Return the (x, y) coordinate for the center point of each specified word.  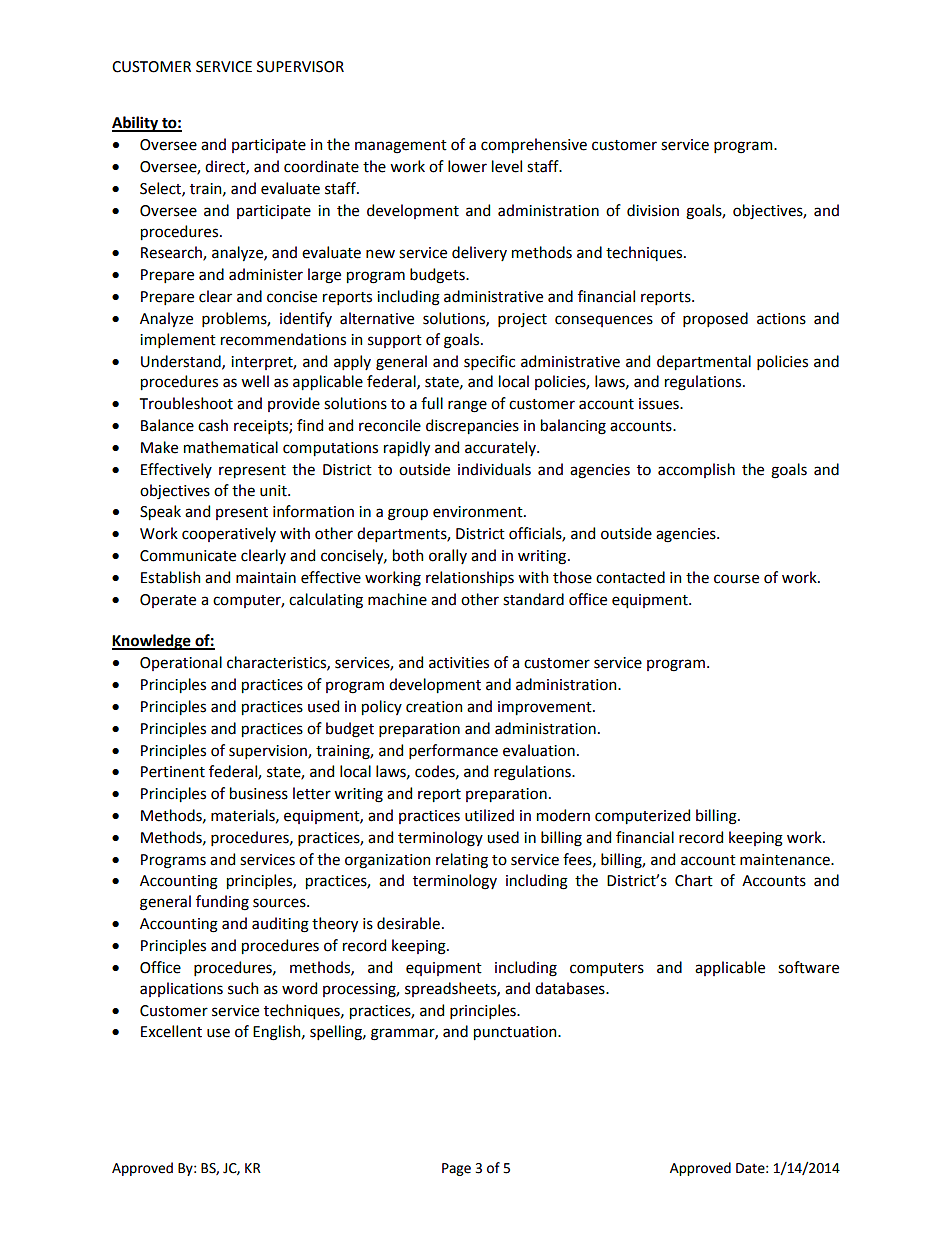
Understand (182, 362)
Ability (136, 124)
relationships (470, 578)
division (653, 210)
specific (489, 362)
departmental (704, 362)
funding (222, 903)
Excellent (171, 1031)
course (736, 579)
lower (467, 166)
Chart (694, 880)
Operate (168, 601)
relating (462, 861)
